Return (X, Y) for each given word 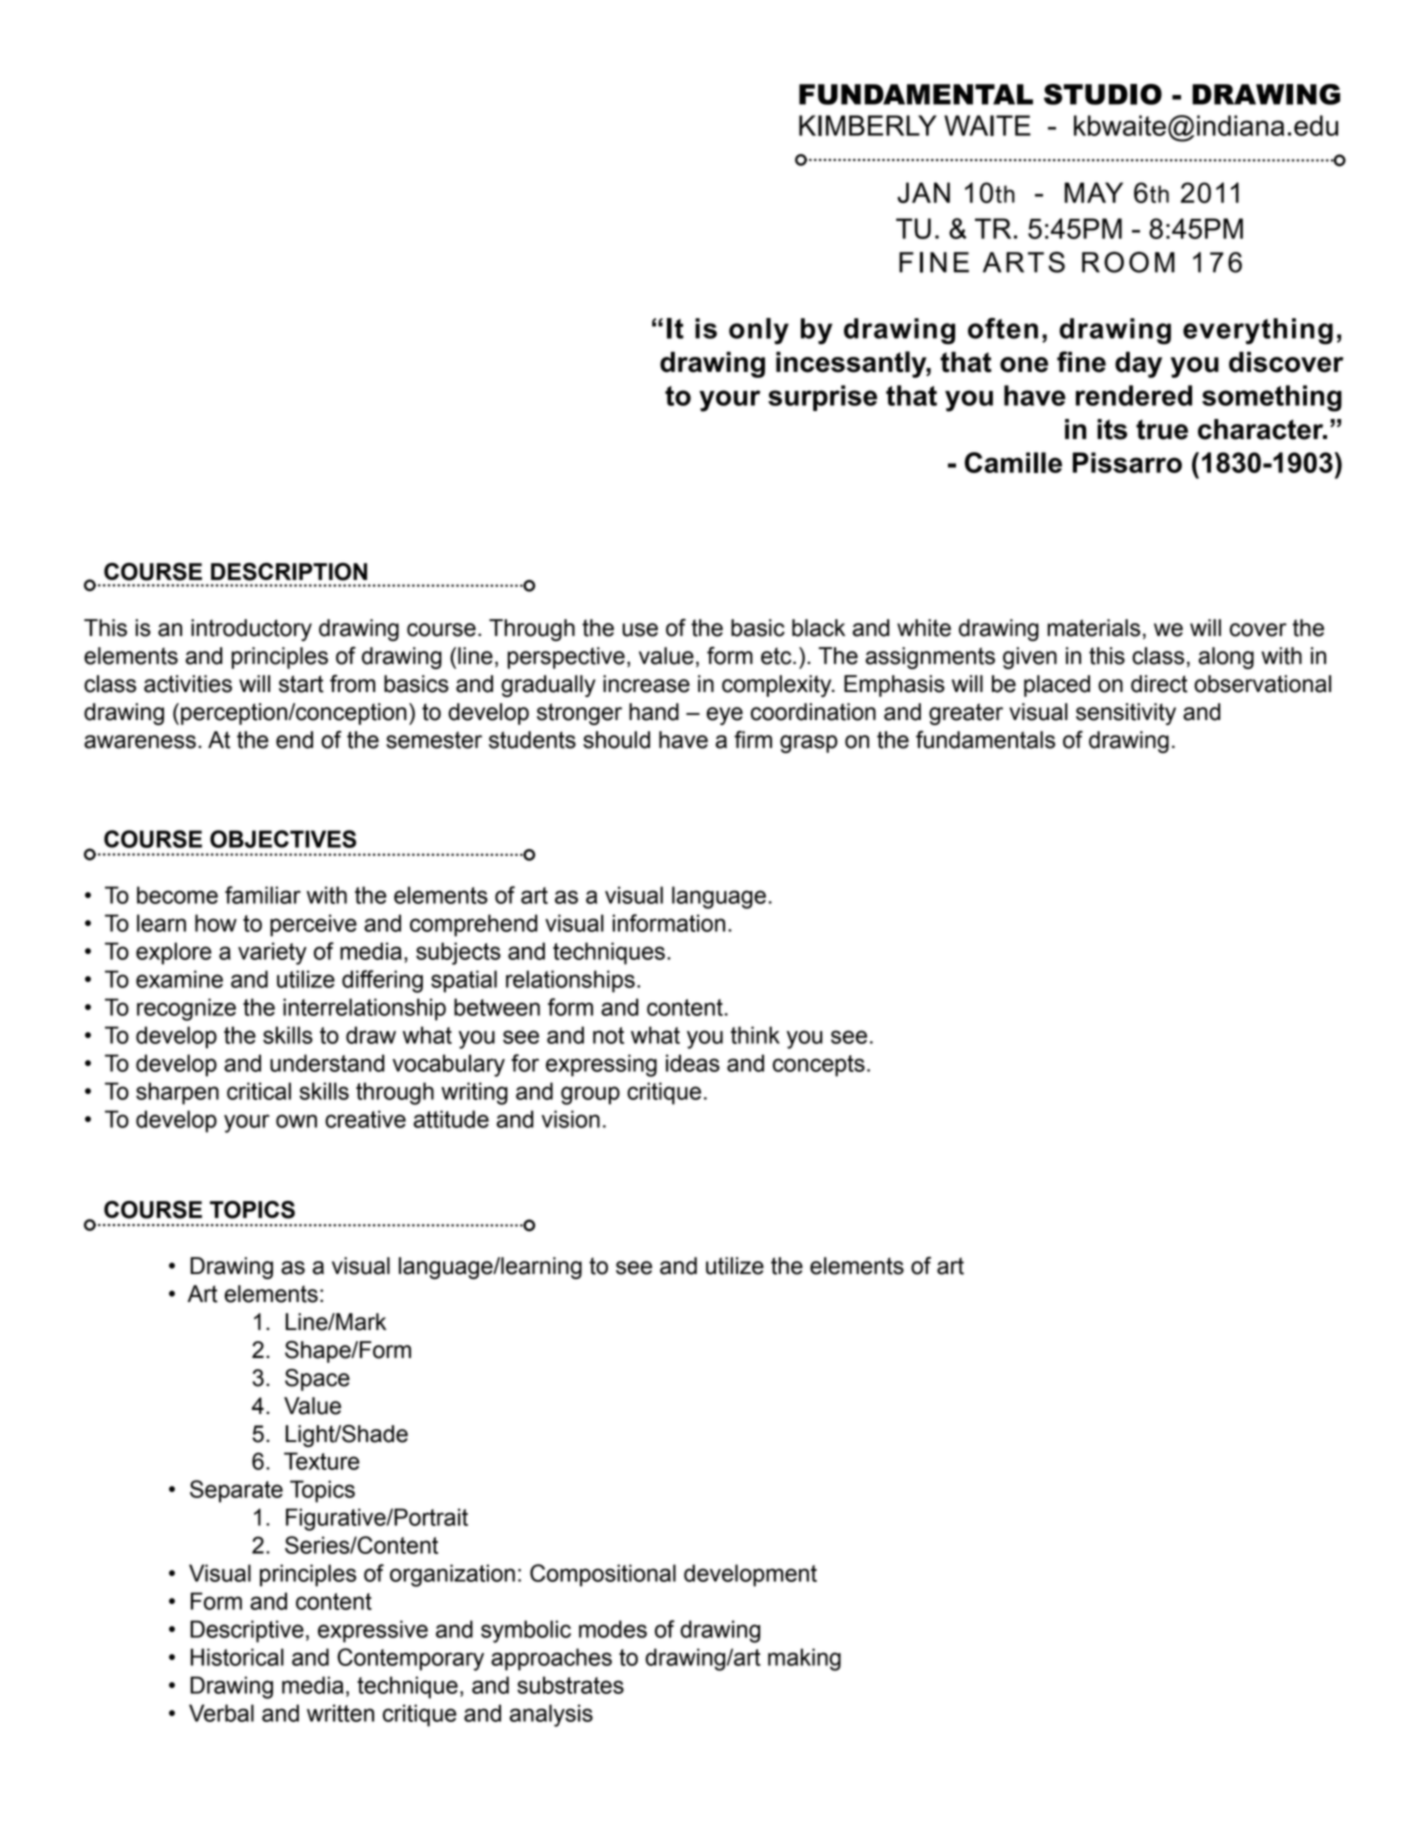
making (804, 1659)
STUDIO (1103, 94)
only (759, 331)
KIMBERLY (868, 125)
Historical (237, 1657)
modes (613, 1629)
